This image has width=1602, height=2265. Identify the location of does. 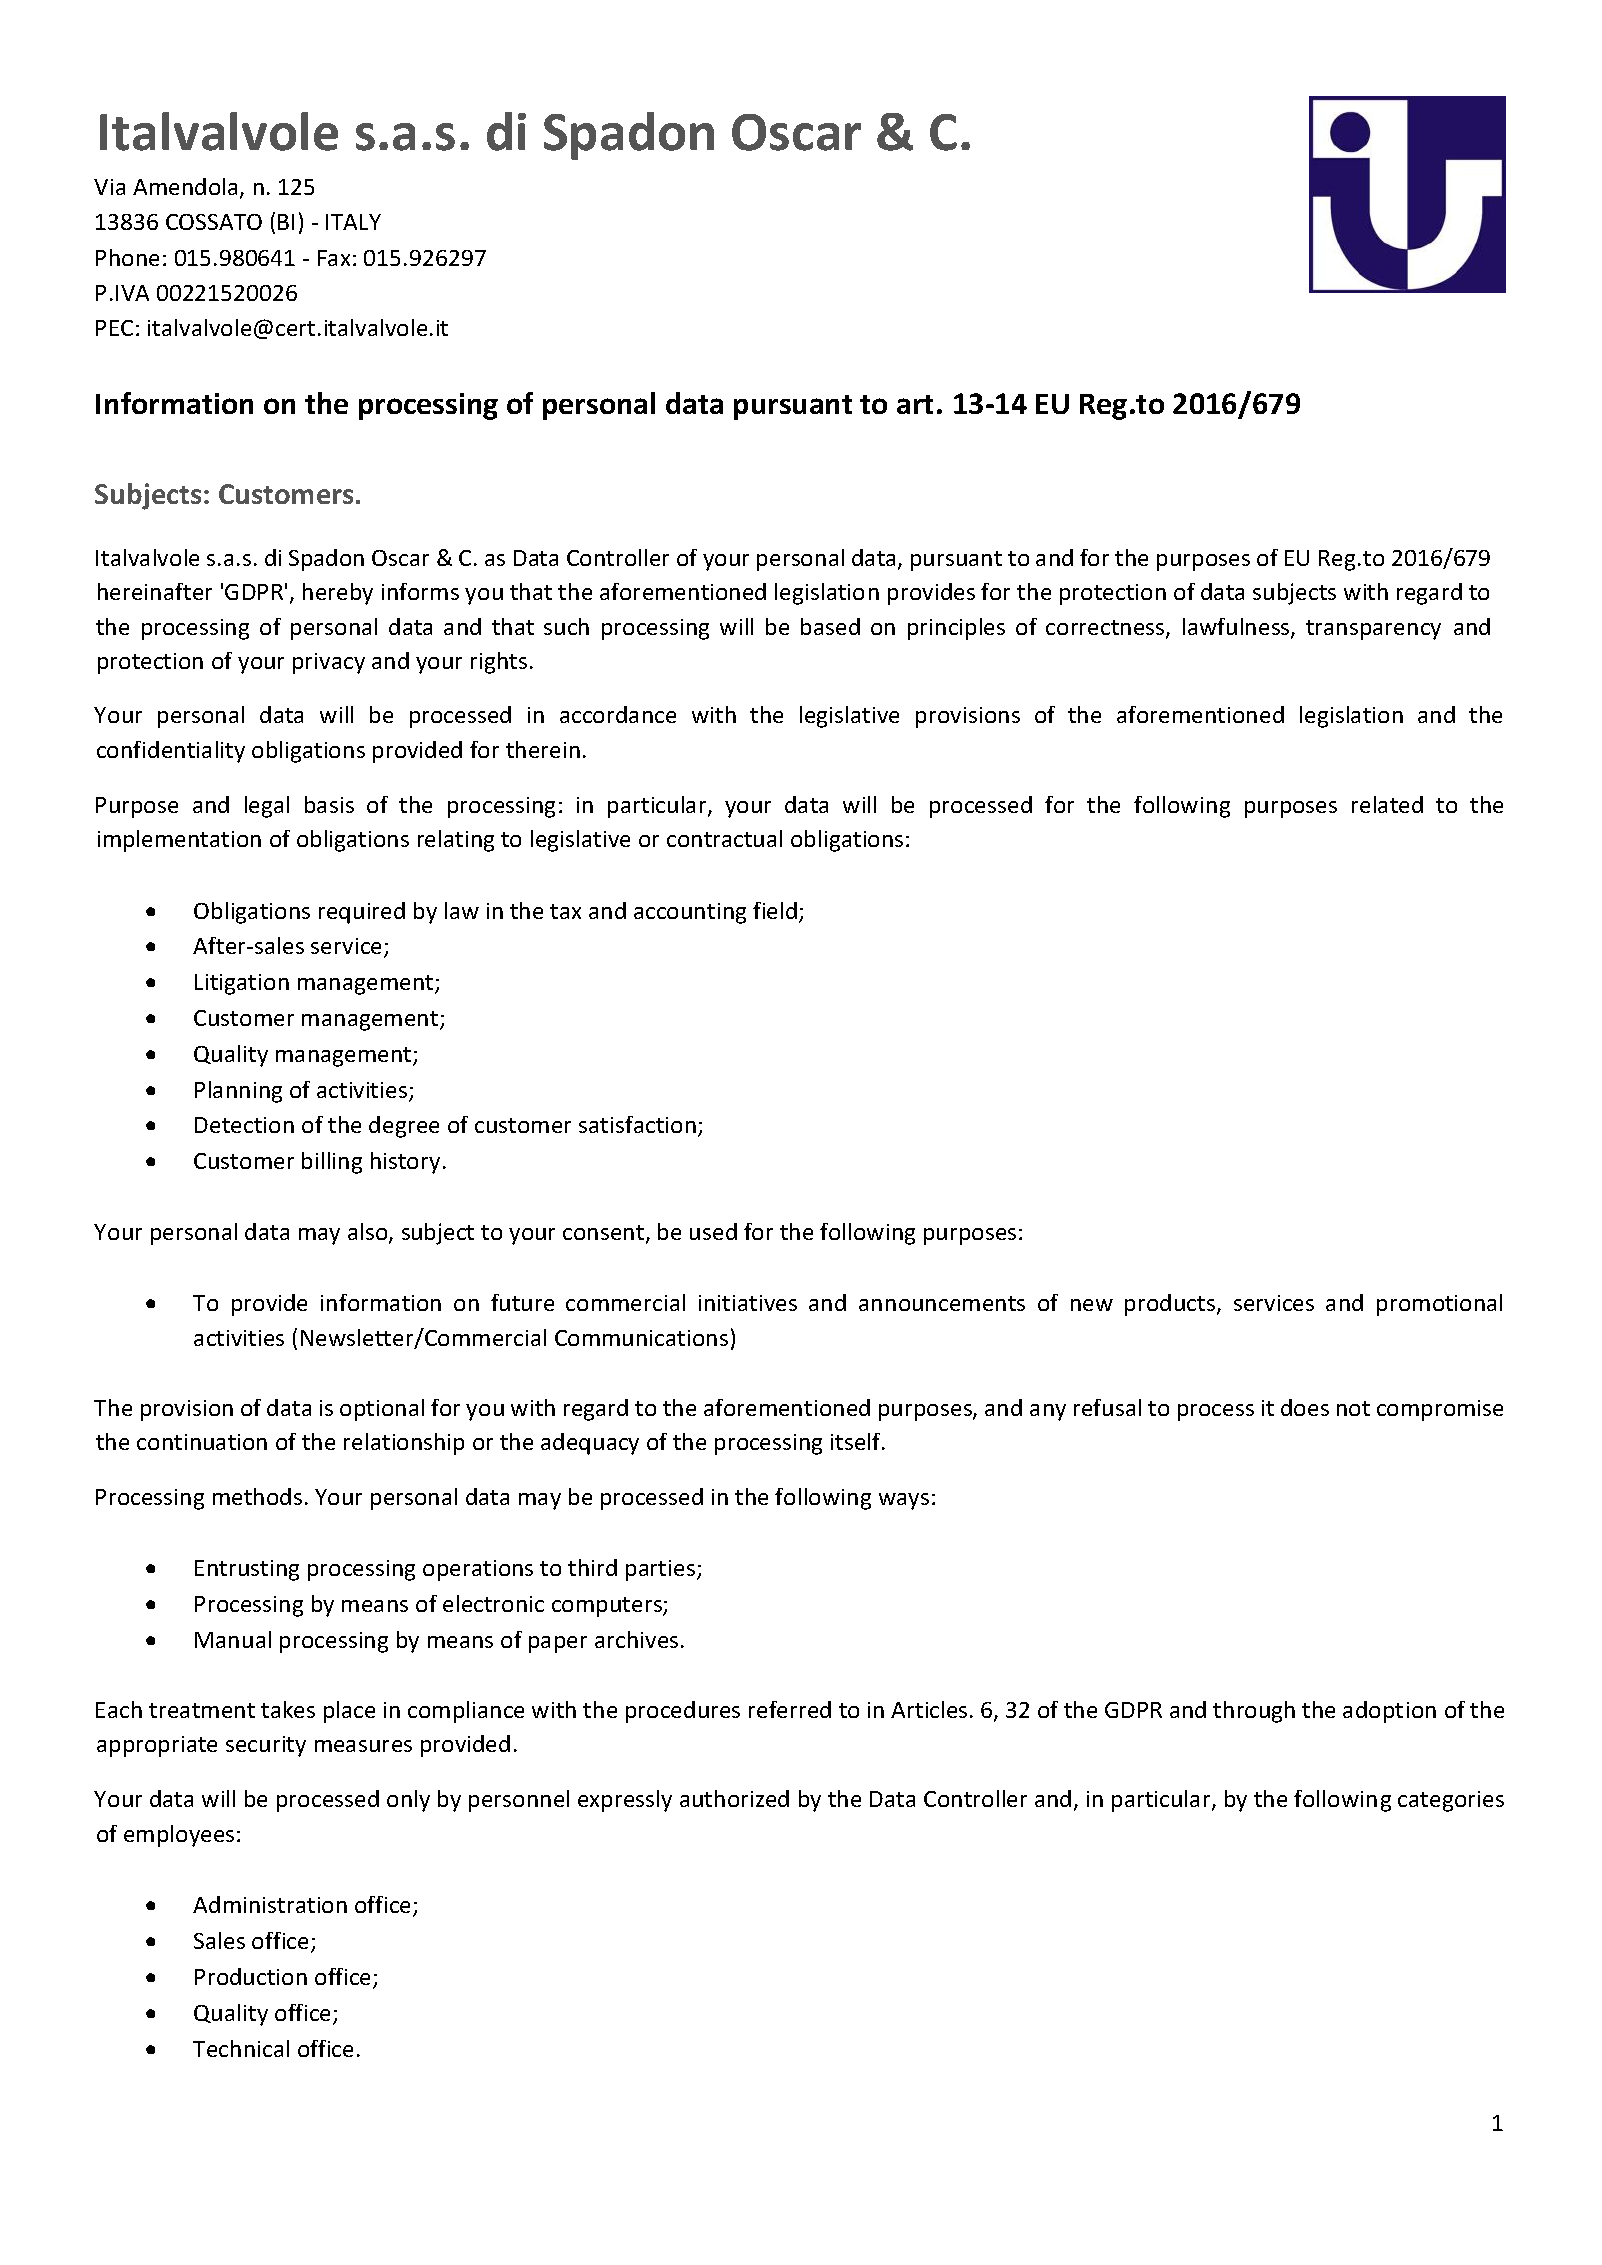
(1305, 1407).
